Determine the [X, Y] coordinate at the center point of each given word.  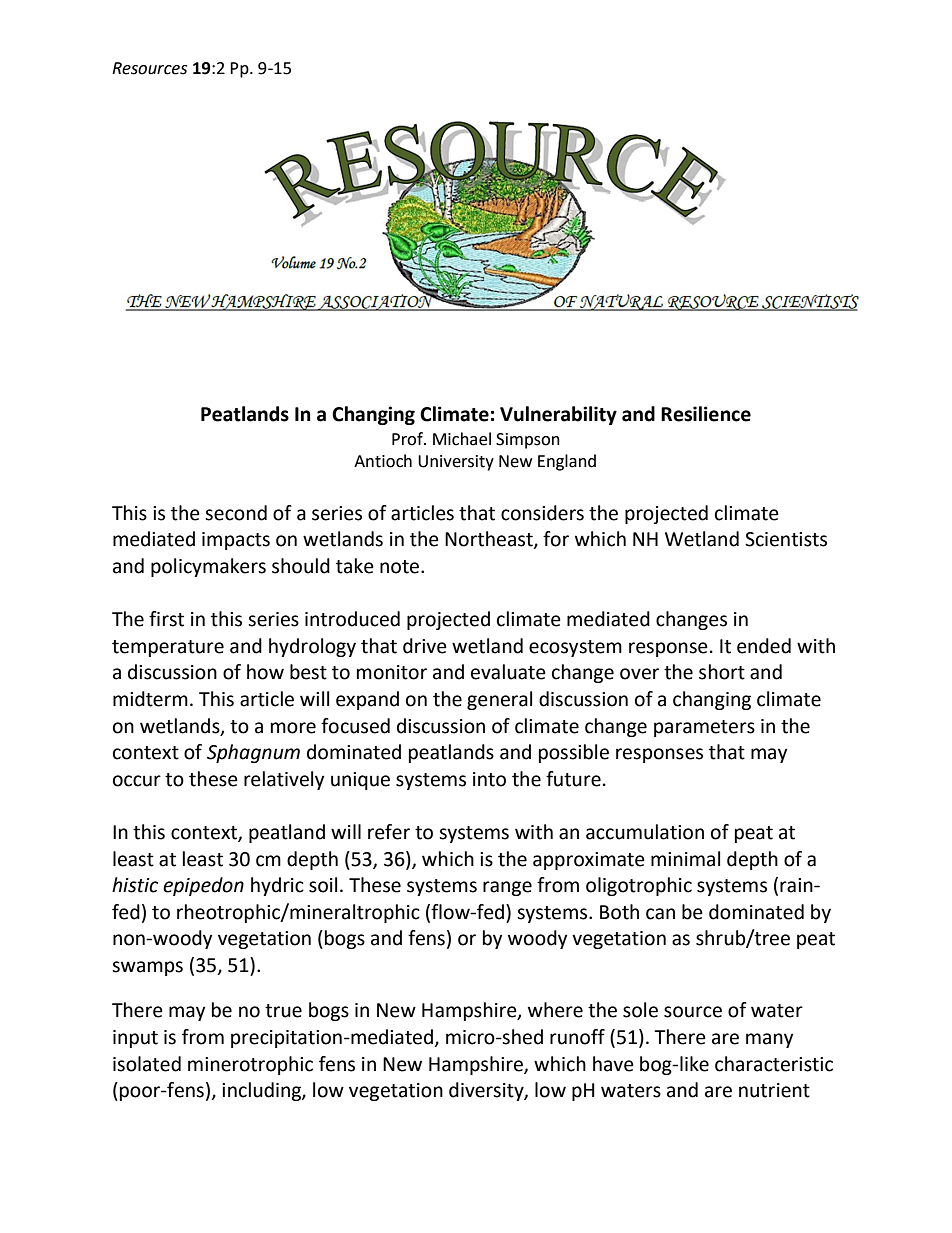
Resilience [706, 414]
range [507, 888]
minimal [685, 859]
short [722, 672]
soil [323, 885]
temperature [168, 648]
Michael [462, 439]
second [236, 513]
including [262, 1091]
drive [425, 646]
